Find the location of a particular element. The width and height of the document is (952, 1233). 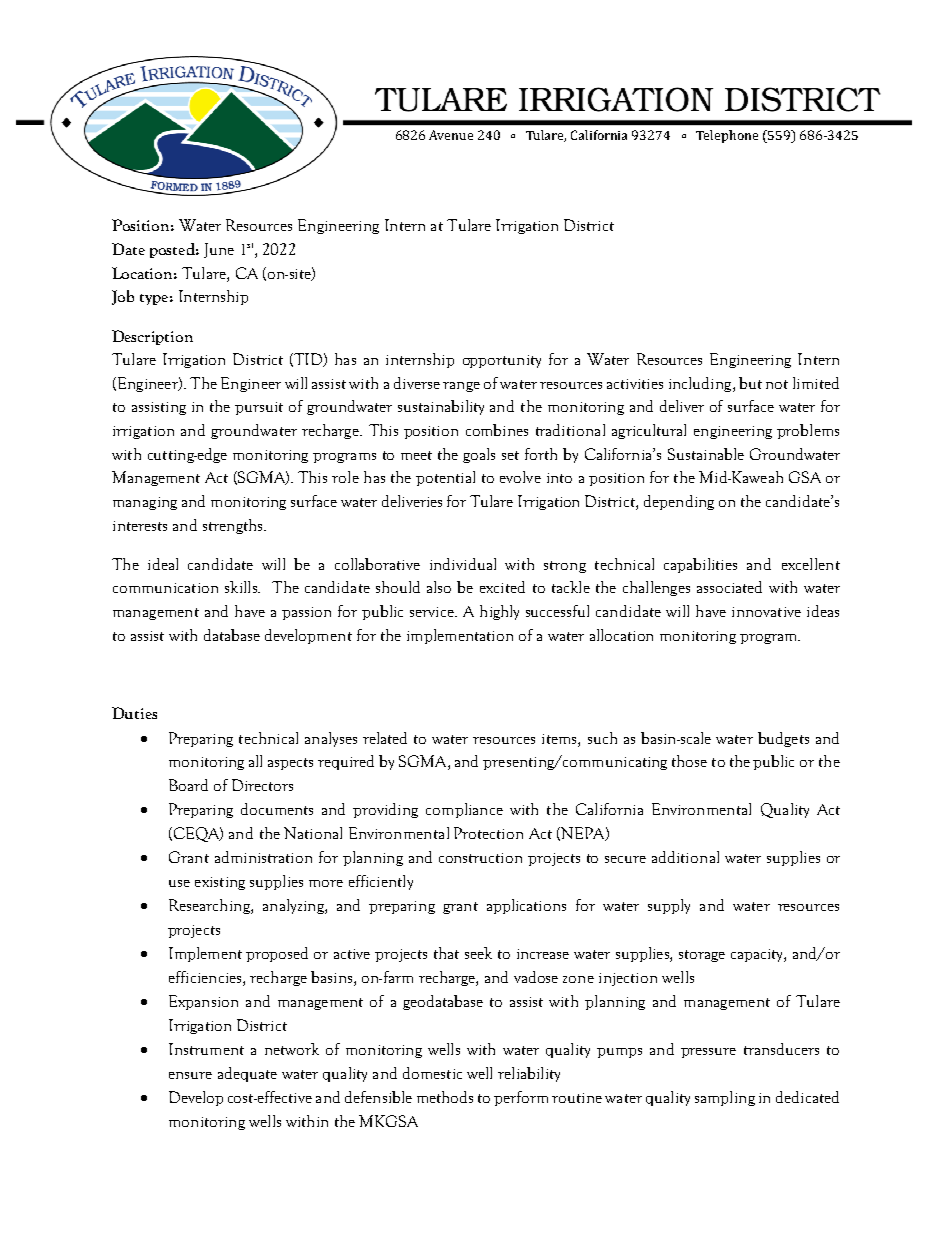

Sustainable is located at coordinates (706, 454).
